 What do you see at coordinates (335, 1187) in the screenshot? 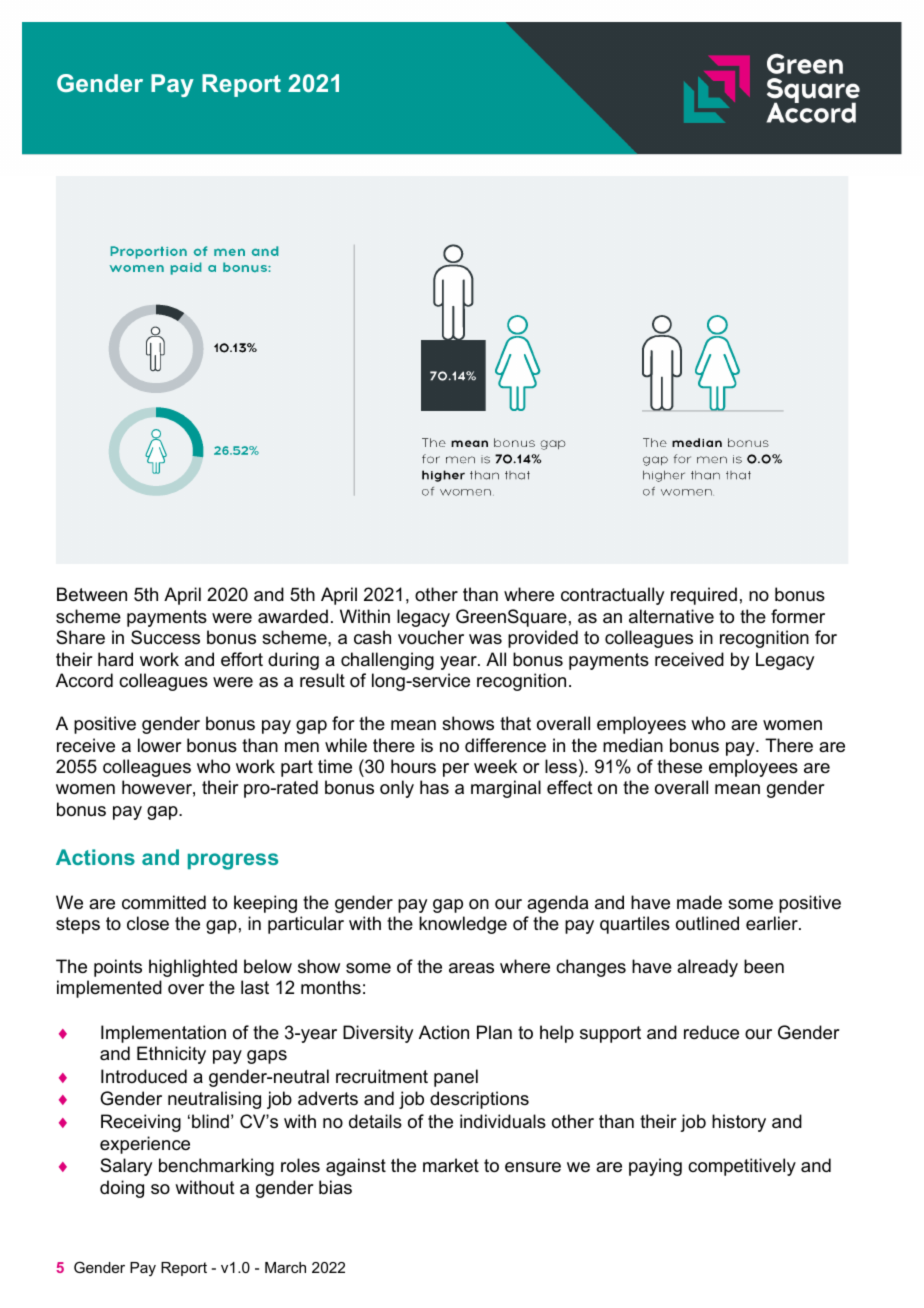
I see `bias` at bounding box center [335, 1187].
